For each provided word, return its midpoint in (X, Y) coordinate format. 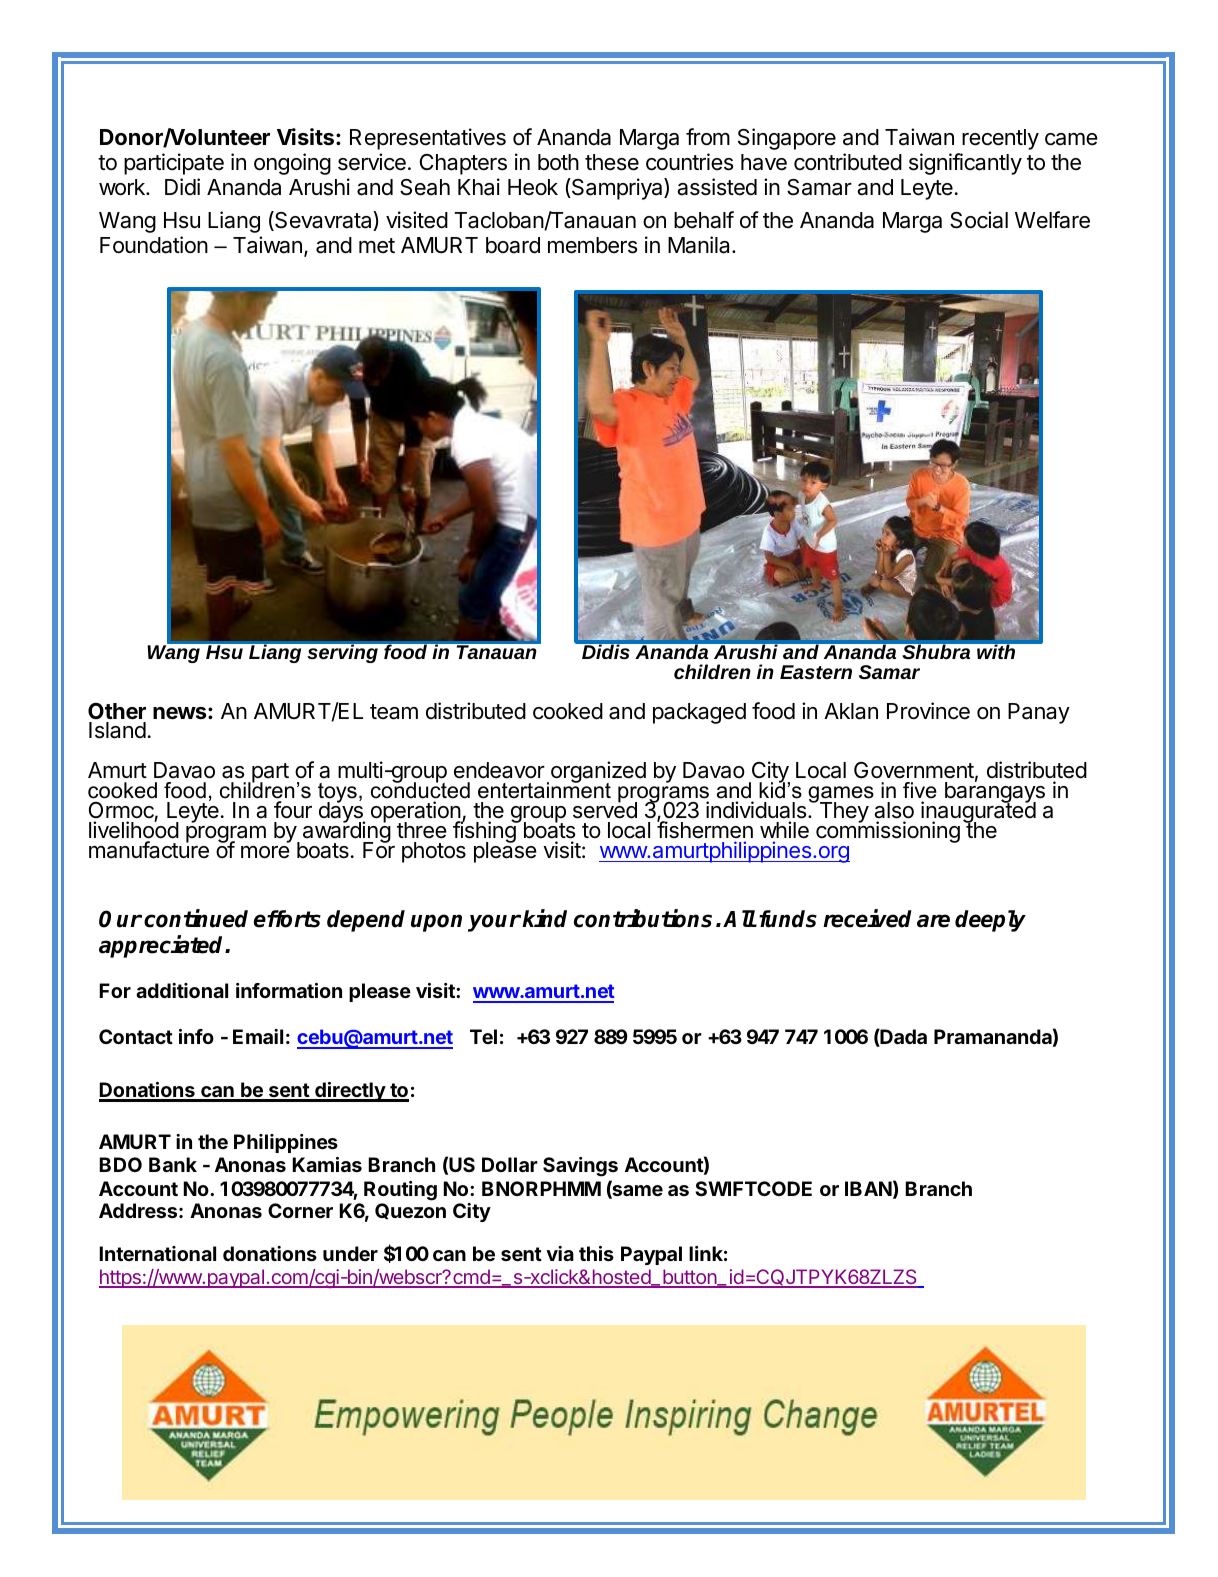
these (612, 162)
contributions (643, 918)
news (181, 713)
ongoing (292, 164)
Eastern (816, 672)
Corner (300, 1210)
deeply (990, 921)
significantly (965, 164)
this (596, 1253)
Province (928, 711)
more (265, 852)
